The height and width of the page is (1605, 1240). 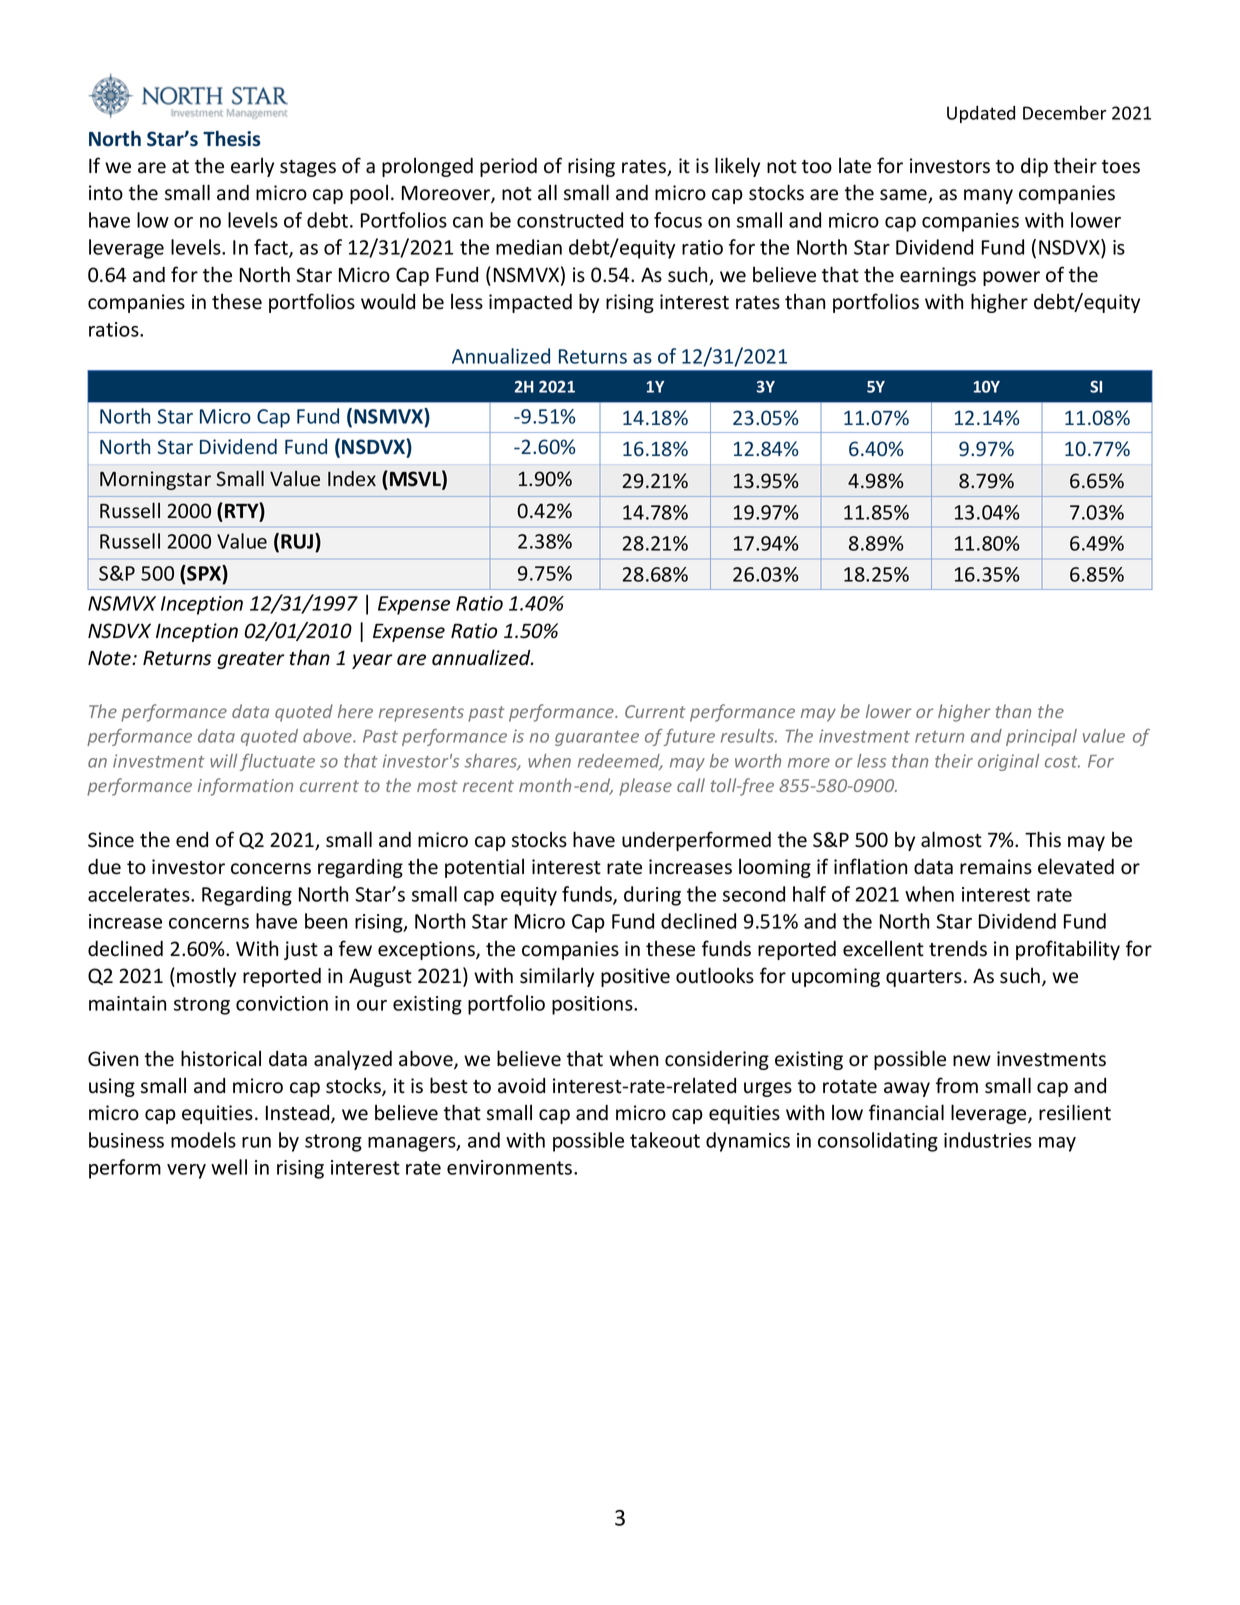 I want to click on guarantee, so click(x=597, y=738).
